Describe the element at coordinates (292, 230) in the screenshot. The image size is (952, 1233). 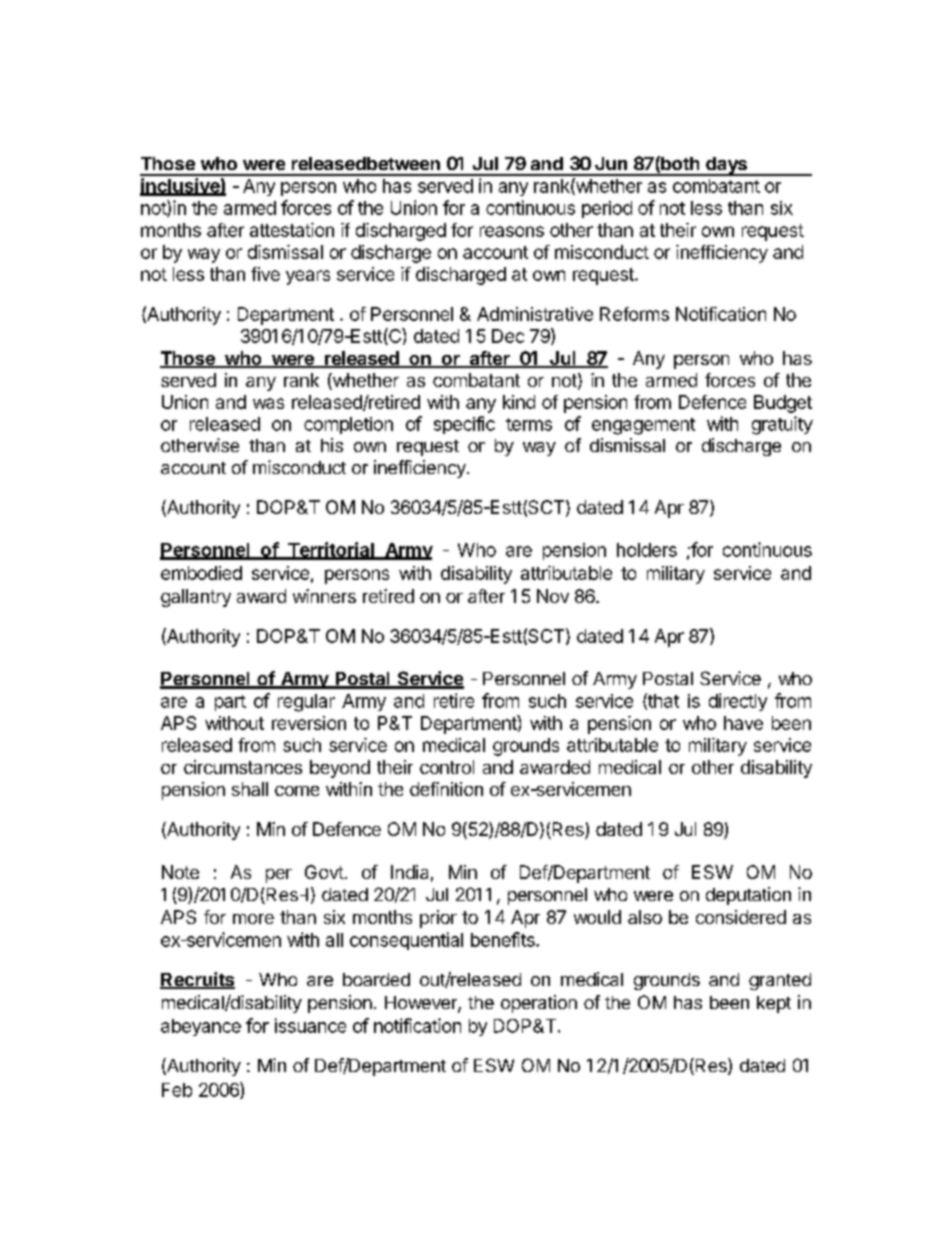
I see `attestation` at that location.
